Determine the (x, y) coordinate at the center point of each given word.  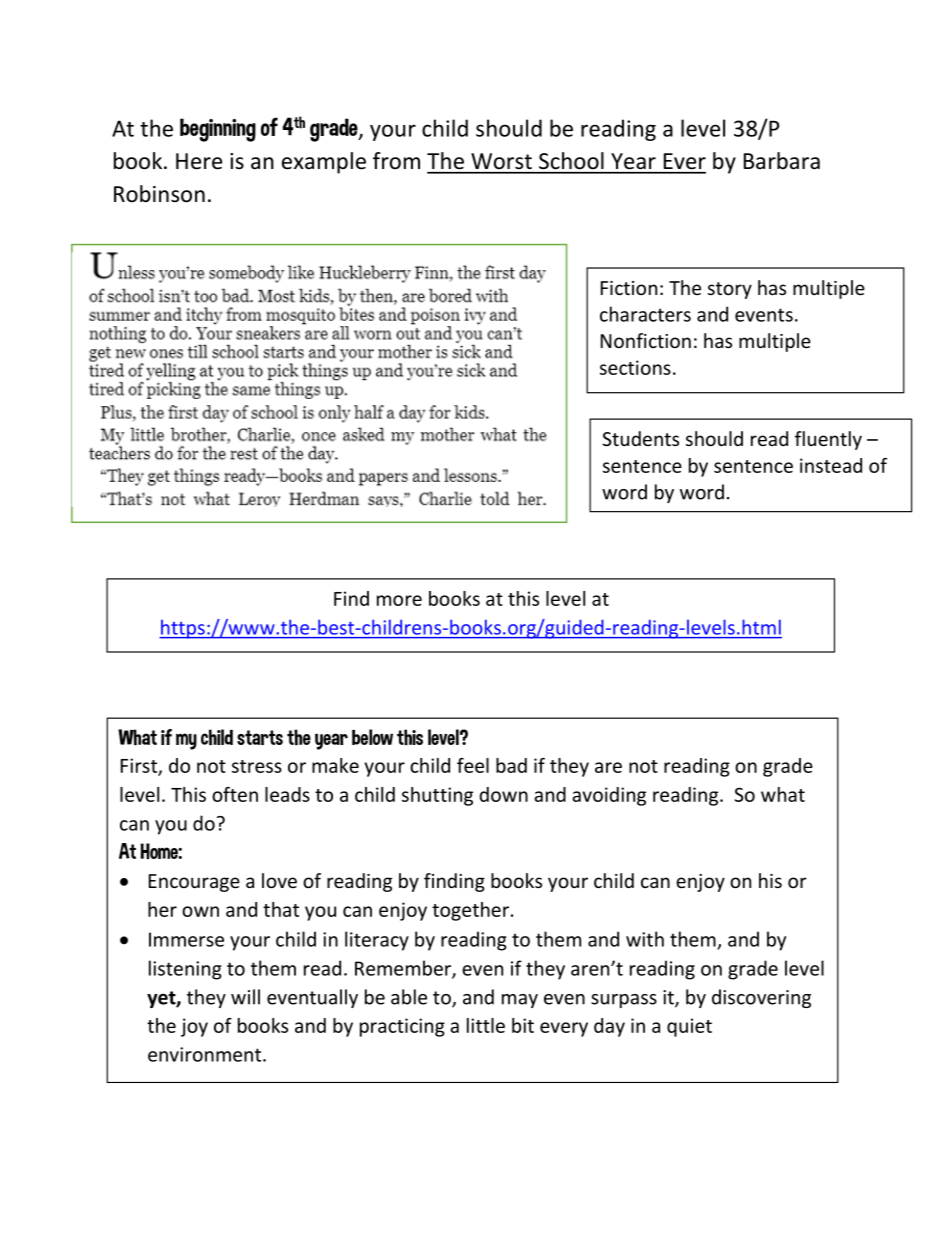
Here (199, 161)
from (396, 161)
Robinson (159, 194)
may (520, 1001)
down (503, 794)
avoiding (609, 796)
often (235, 794)
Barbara (782, 161)
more (399, 600)
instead (831, 465)
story (730, 290)
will (245, 997)
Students (640, 438)
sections (635, 367)
